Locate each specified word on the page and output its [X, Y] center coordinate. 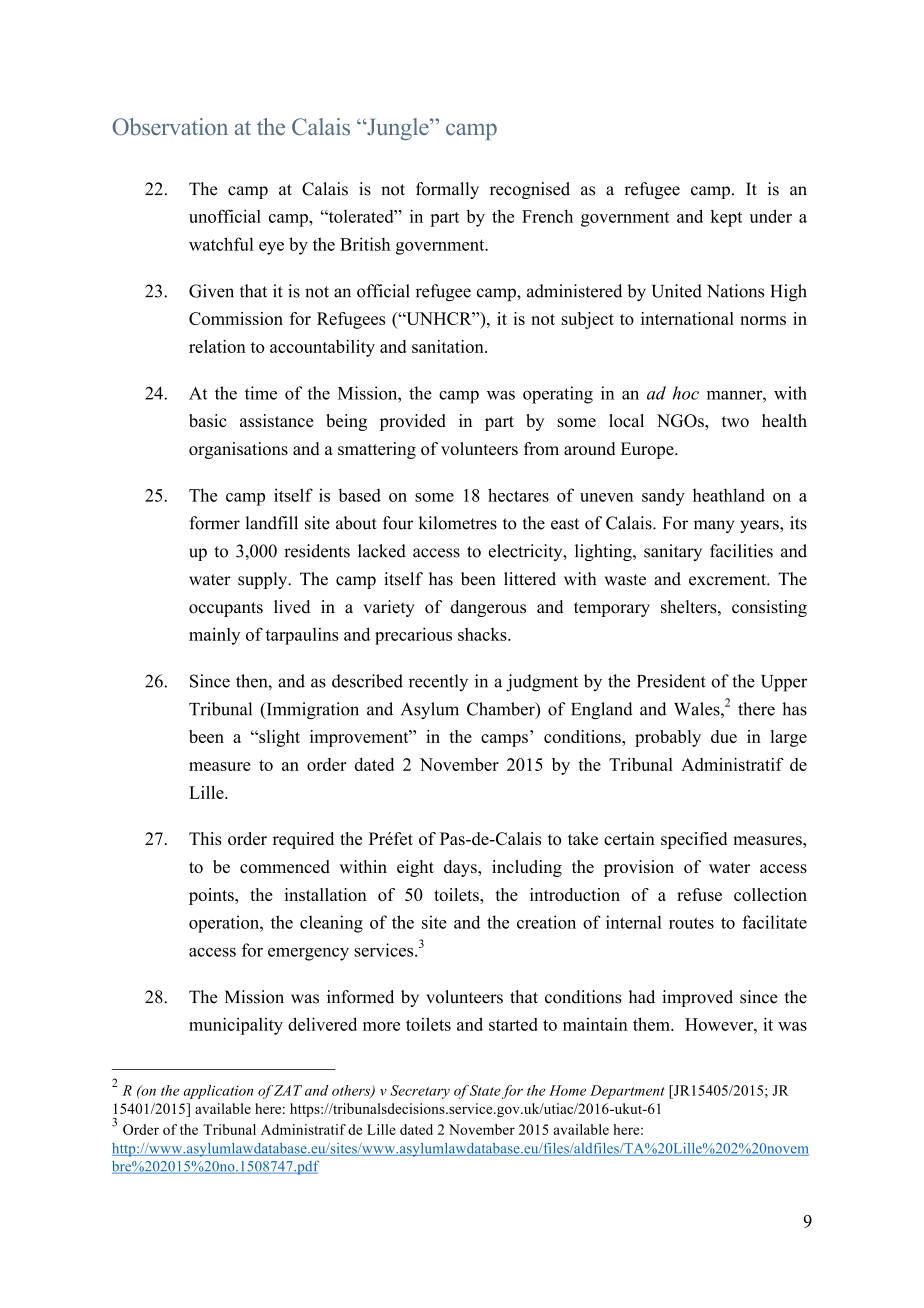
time [261, 393]
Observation [170, 127]
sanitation [449, 346]
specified [694, 840]
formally [447, 190]
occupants [226, 609]
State [485, 1090]
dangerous [488, 608]
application [218, 1092]
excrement [728, 580]
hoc [686, 393]
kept [726, 218]
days [461, 868]
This [205, 838]
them [652, 1024]
